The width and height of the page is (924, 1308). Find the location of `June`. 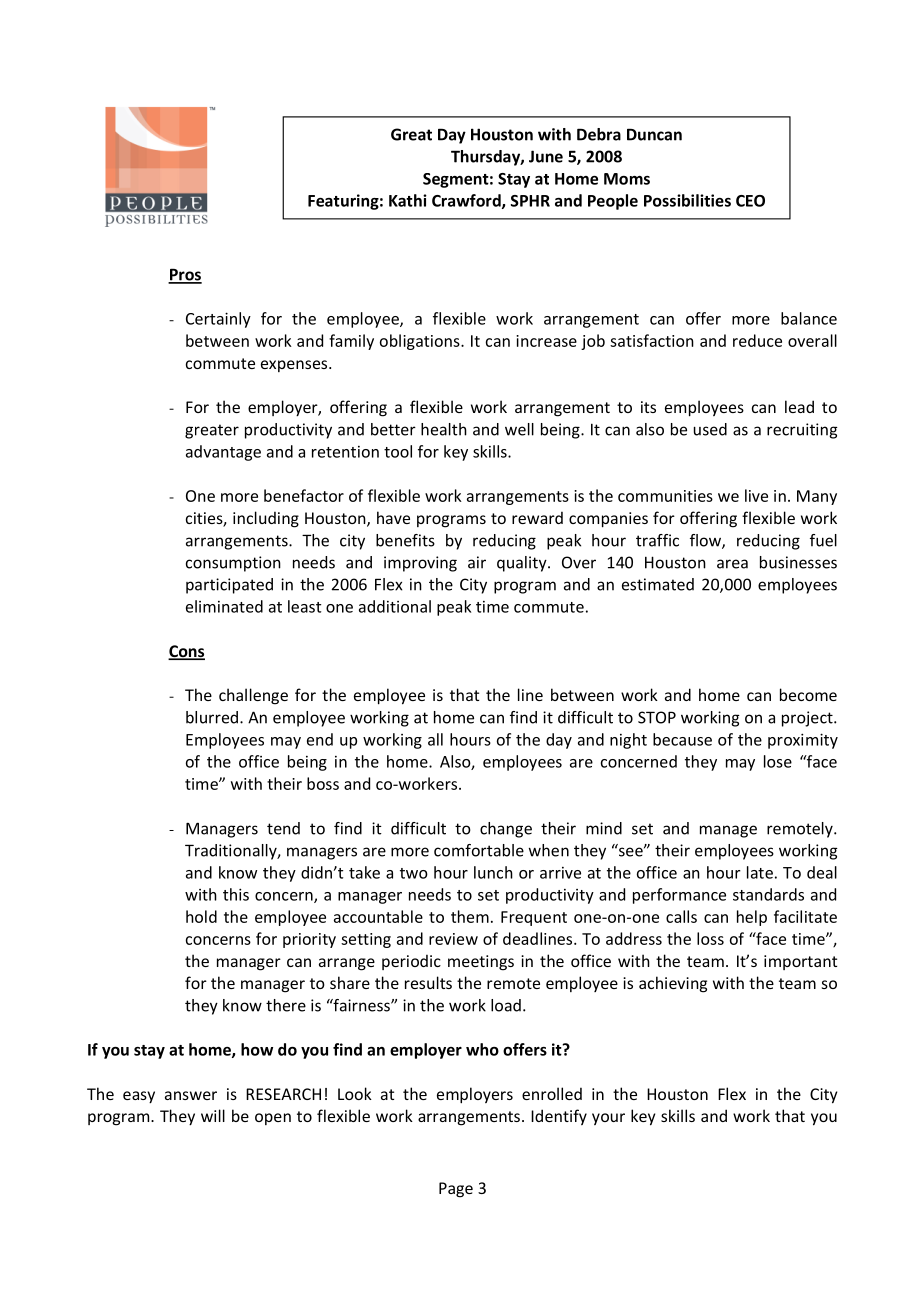

June is located at coordinates (546, 156).
